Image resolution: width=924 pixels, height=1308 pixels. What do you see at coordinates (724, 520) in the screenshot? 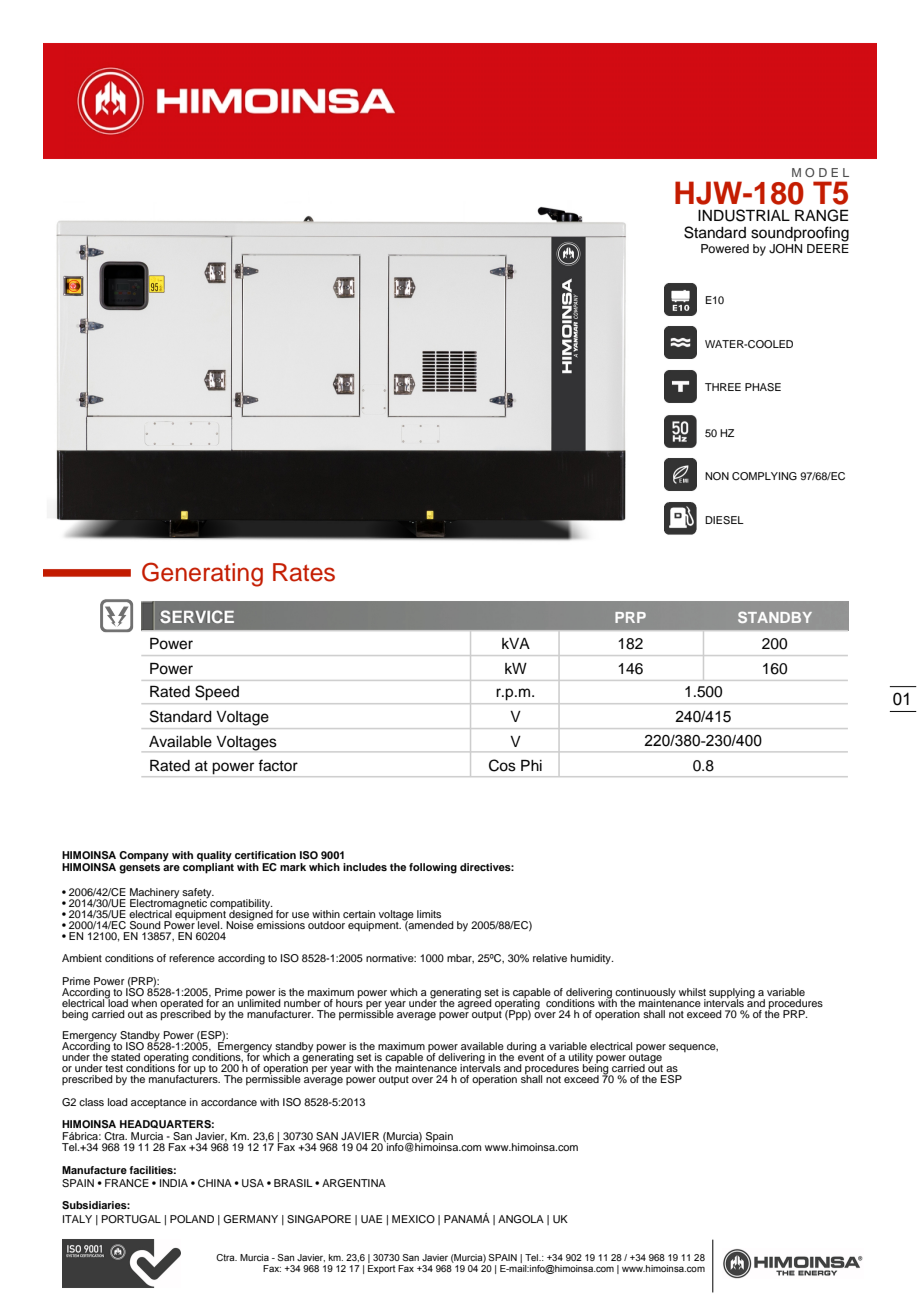
I see `DIESEL` at bounding box center [724, 520].
